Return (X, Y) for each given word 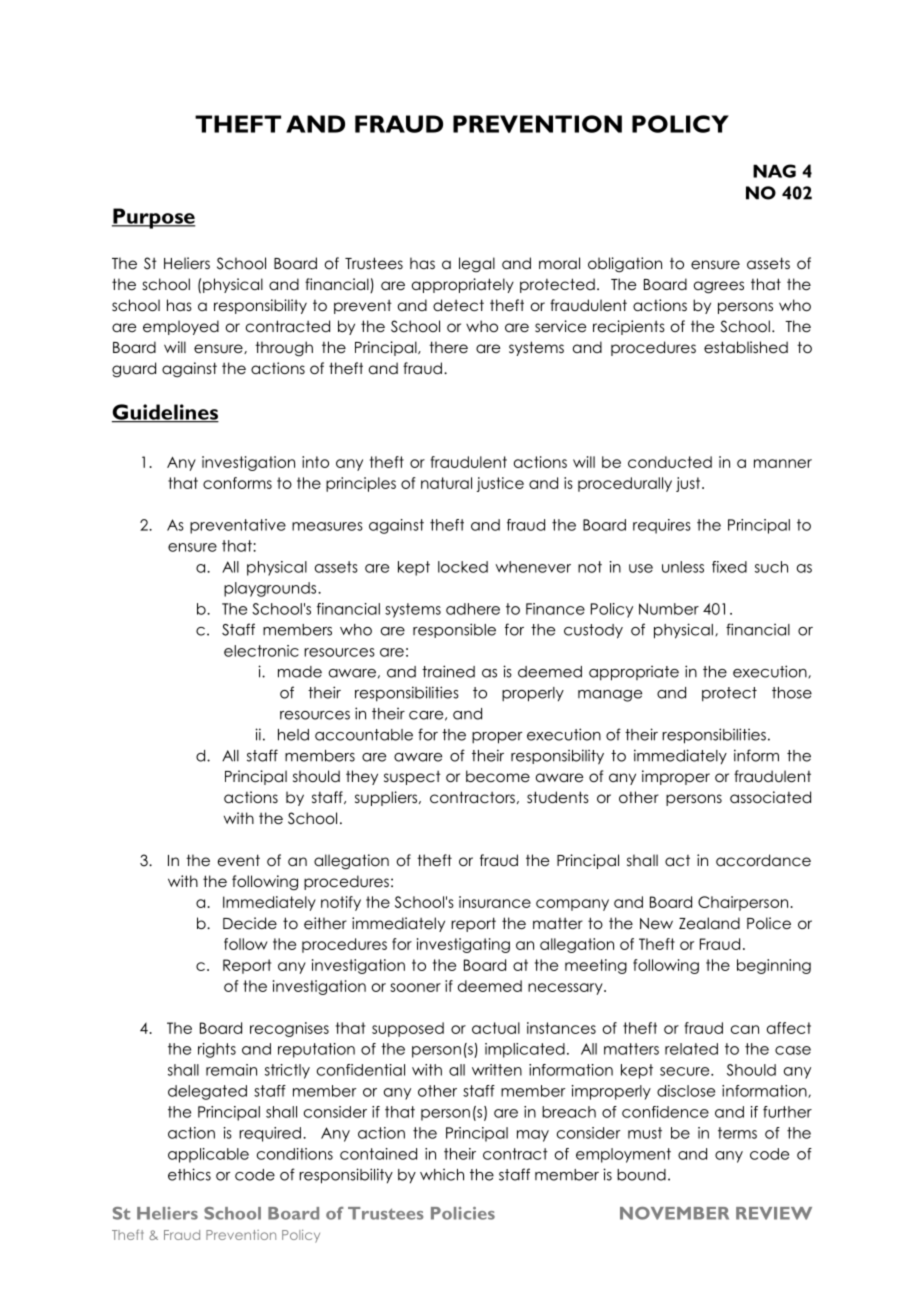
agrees (719, 287)
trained (448, 671)
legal (477, 264)
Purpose (154, 218)
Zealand (709, 923)
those (792, 693)
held (293, 735)
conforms (237, 483)
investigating (463, 945)
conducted (670, 462)
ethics (189, 1174)
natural (446, 483)
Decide (250, 923)
